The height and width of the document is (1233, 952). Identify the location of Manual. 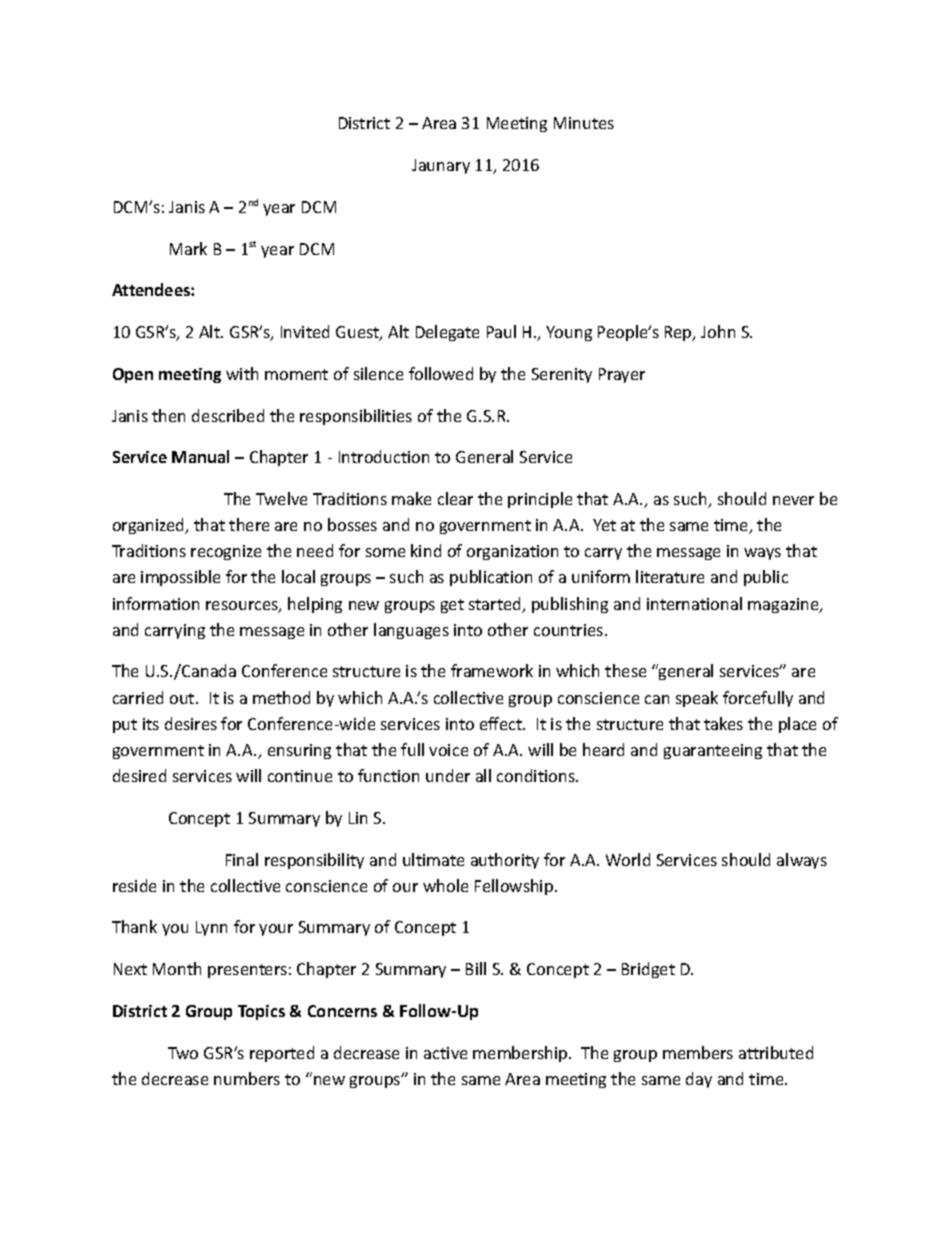
(200, 456).
